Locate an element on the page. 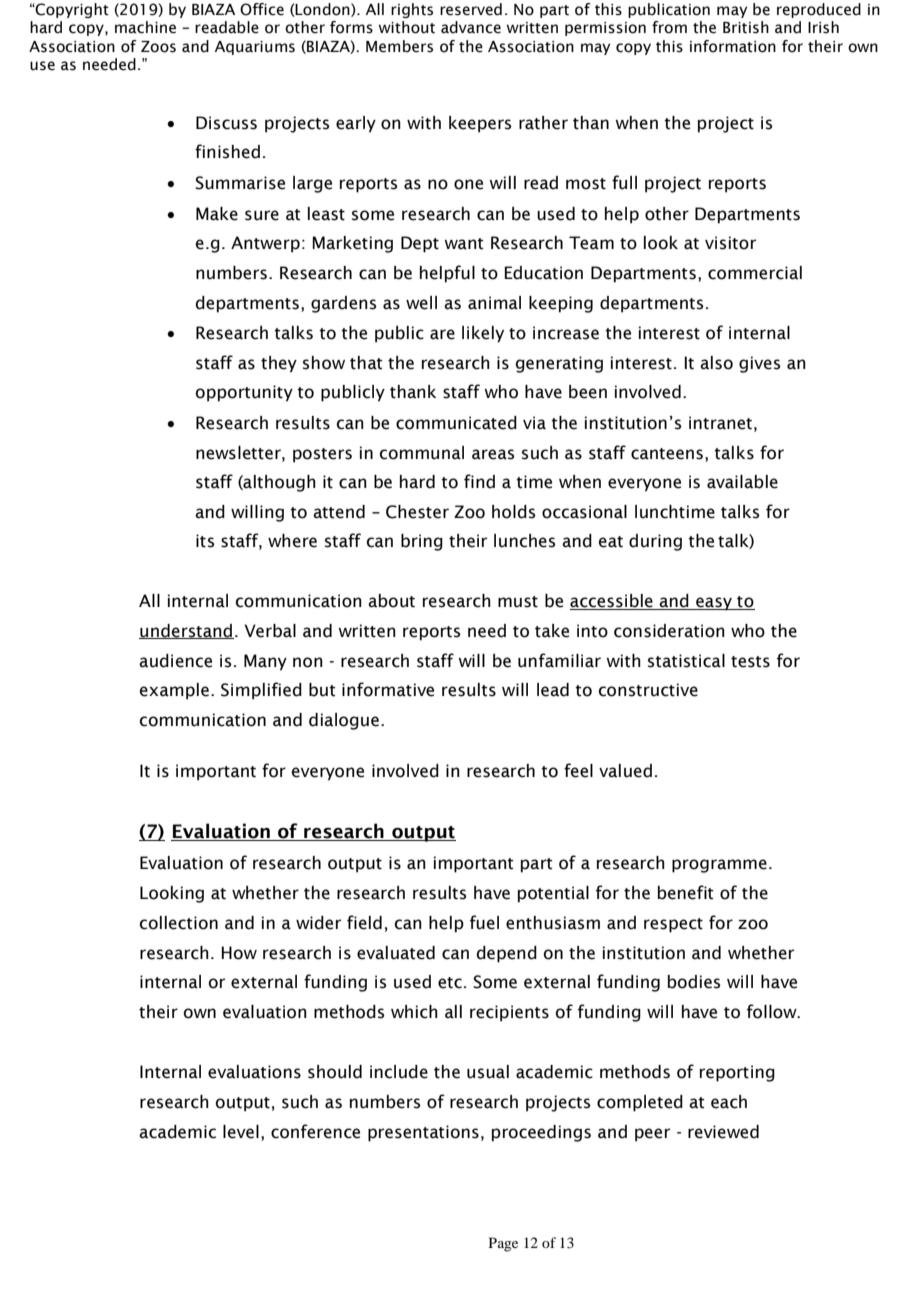  they is located at coordinates (279, 364).
